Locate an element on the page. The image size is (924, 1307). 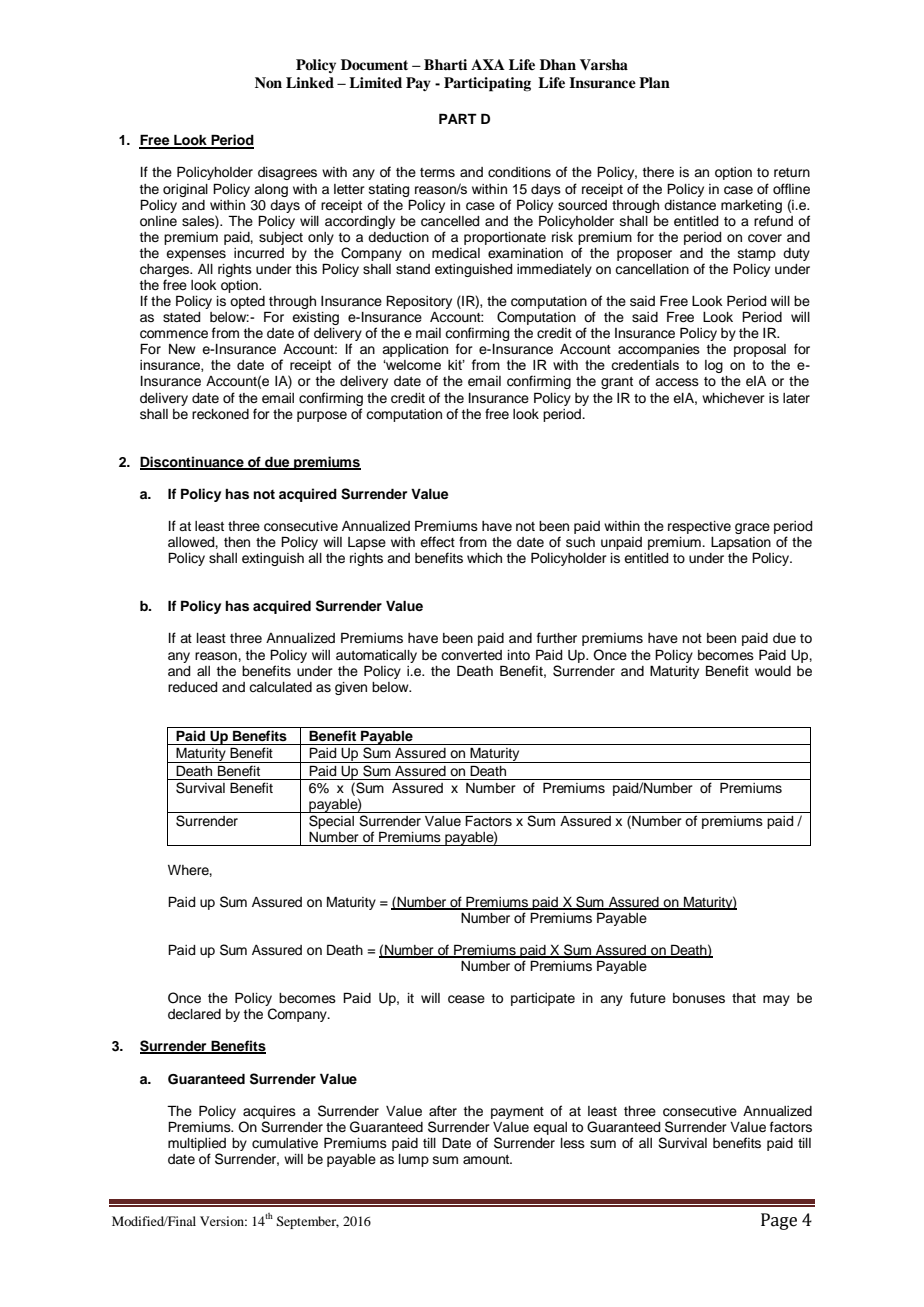
AXA is located at coordinates (488, 64).
